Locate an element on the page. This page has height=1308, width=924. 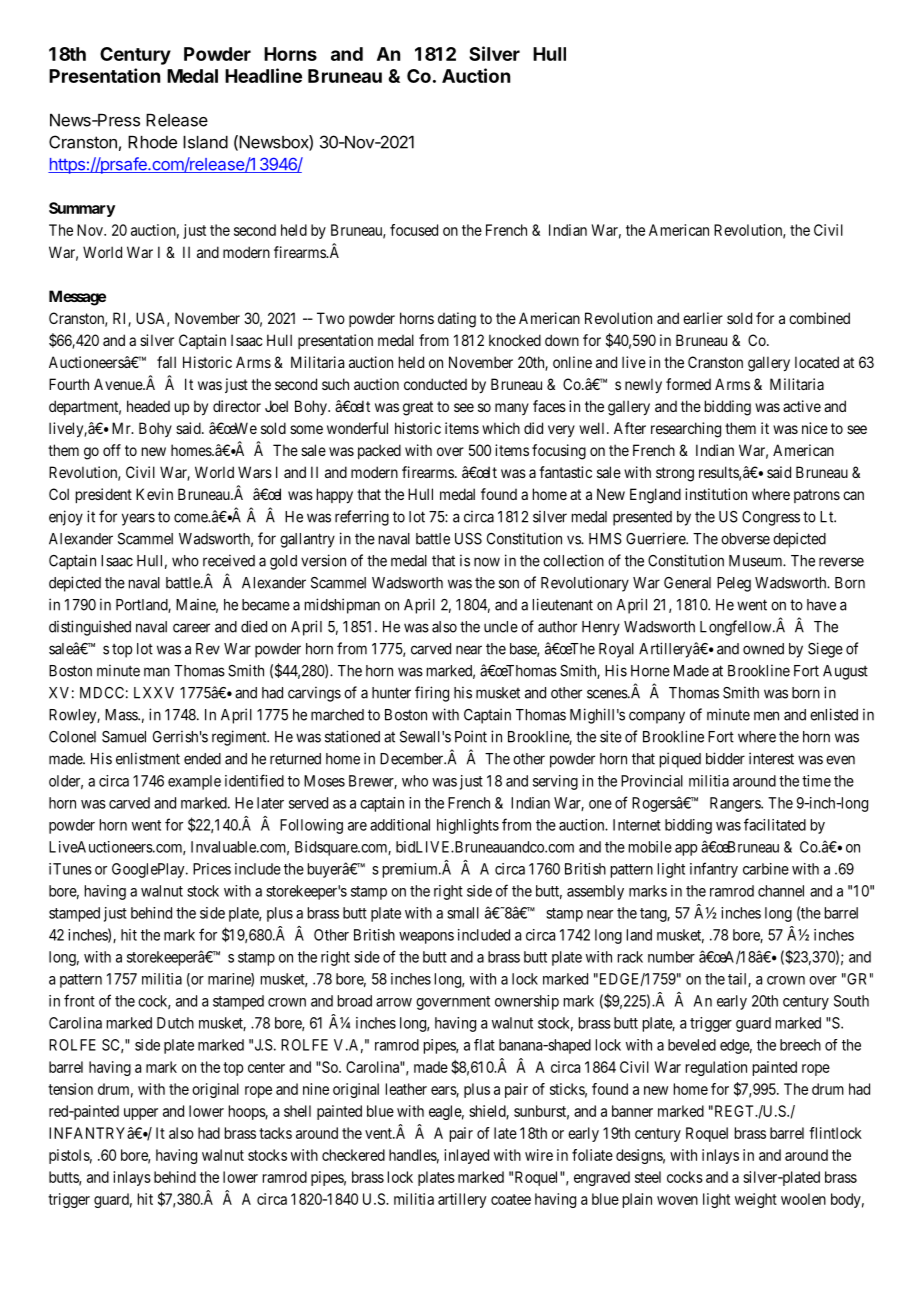
Rhode is located at coordinates (152, 142).
